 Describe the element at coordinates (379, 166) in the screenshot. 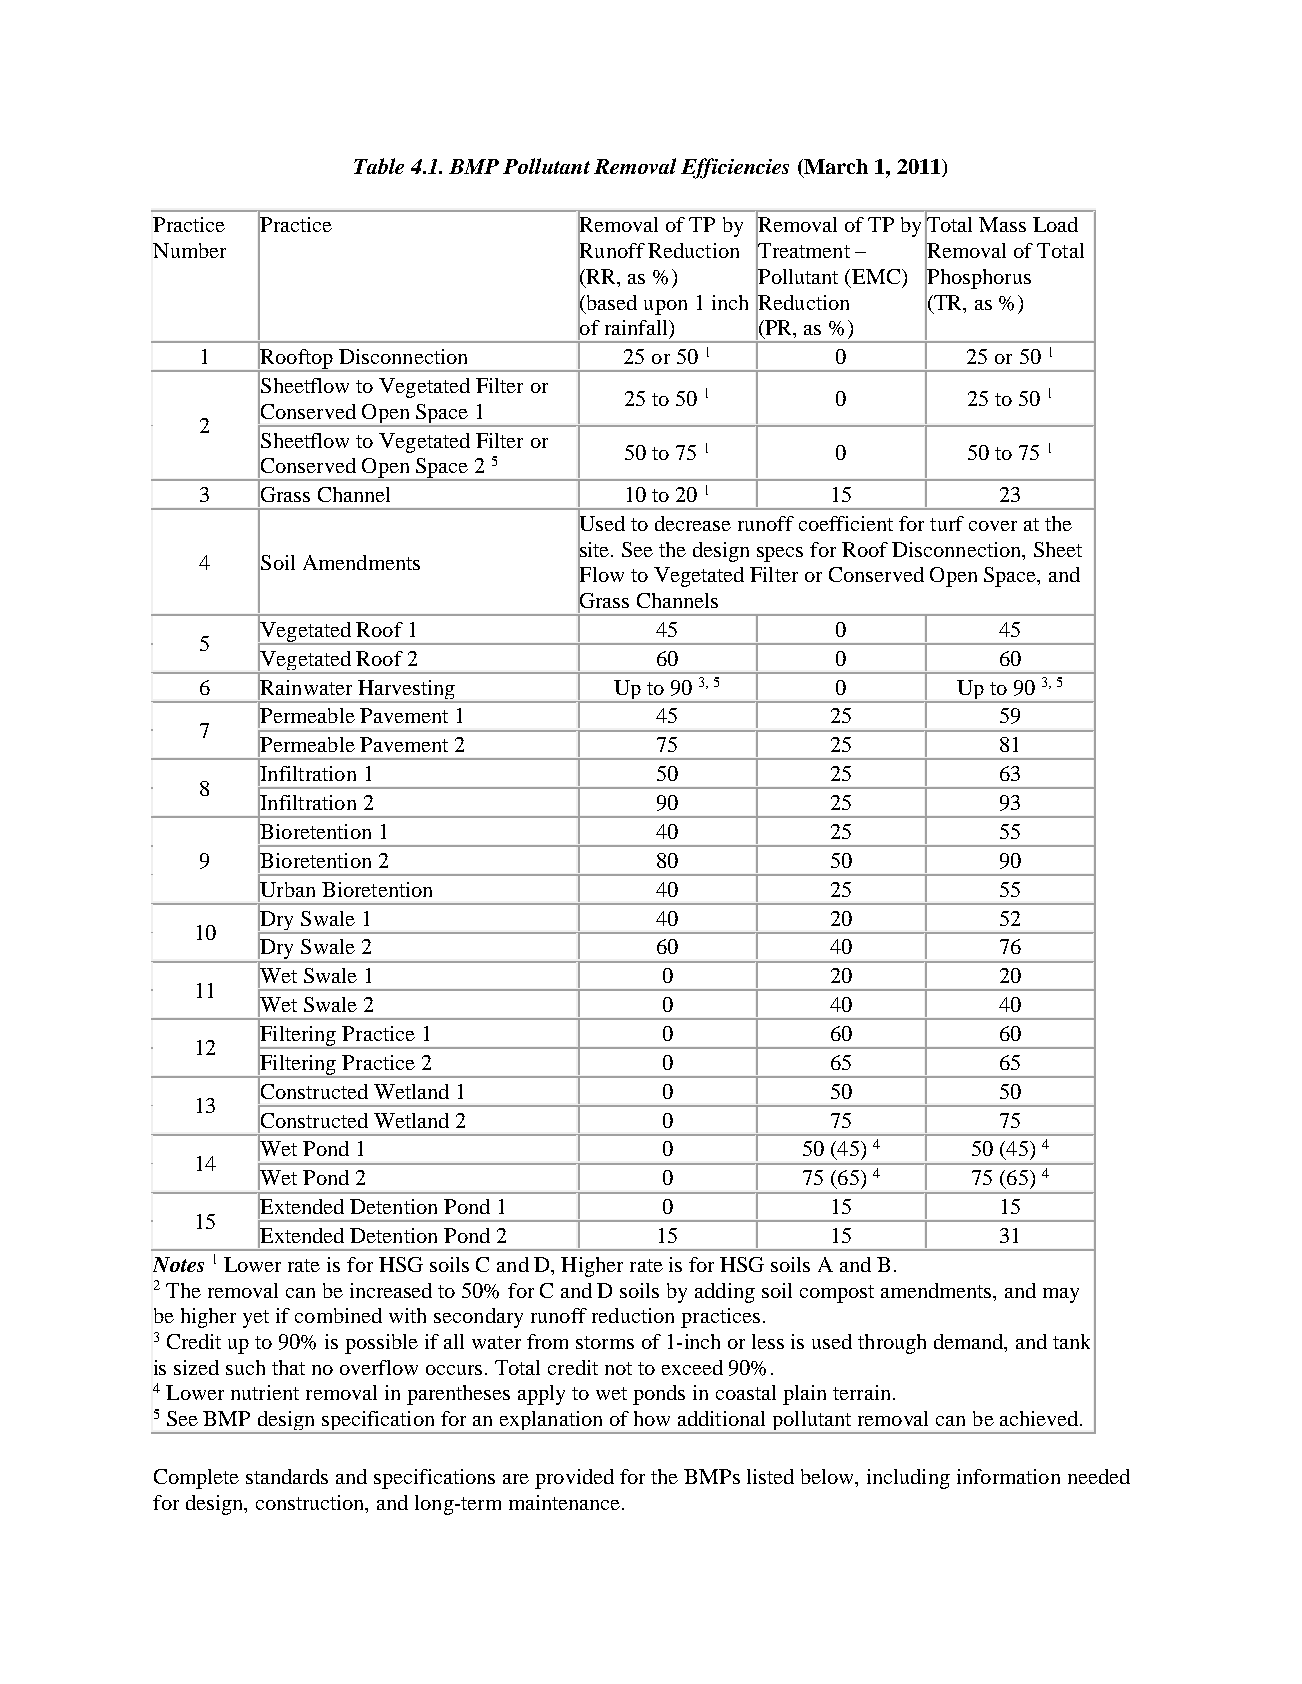

I see `Table` at that location.
